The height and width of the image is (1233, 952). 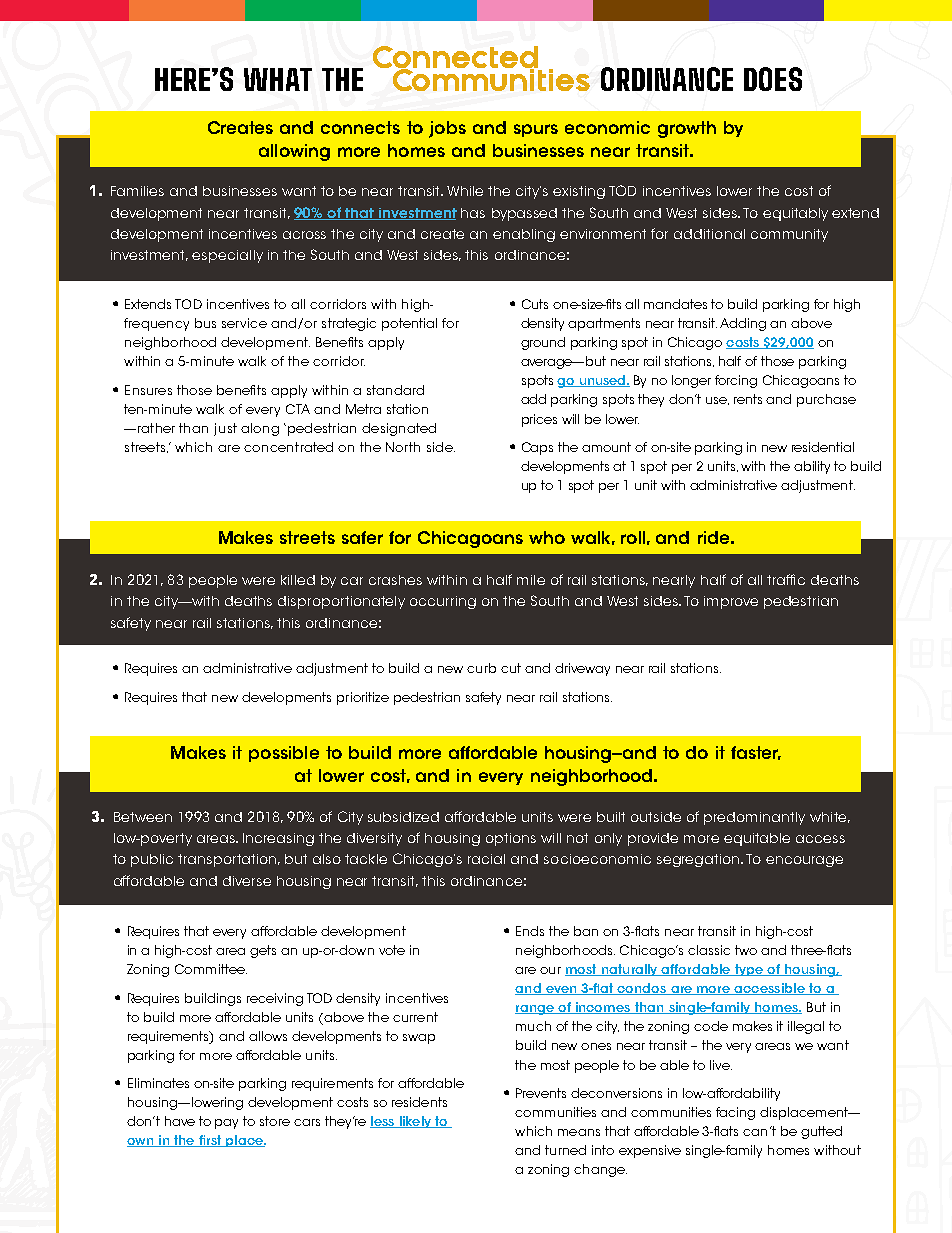 I want to click on rents, so click(x=748, y=399).
